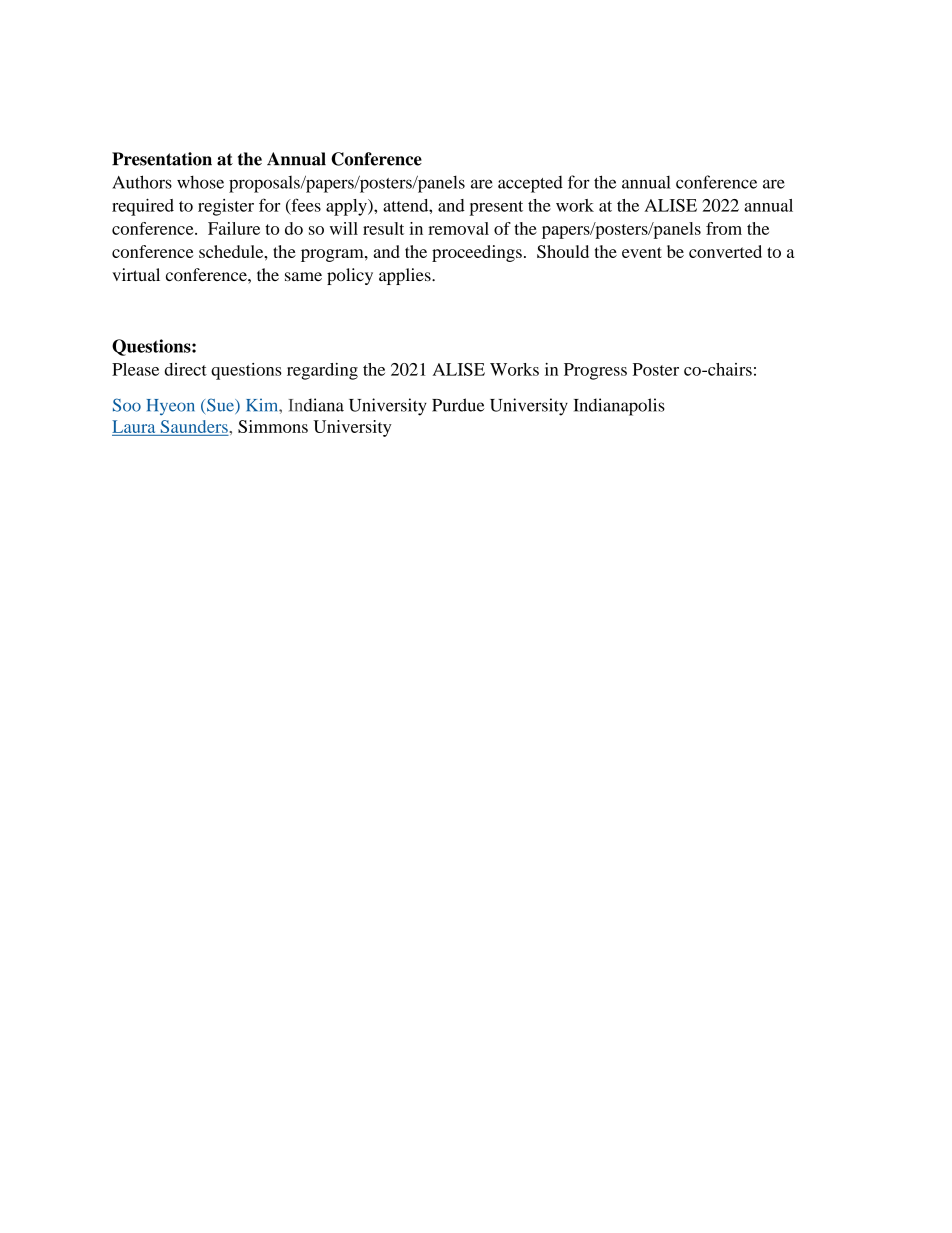 This page has width=952, height=1233. I want to click on Progress, so click(595, 371).
